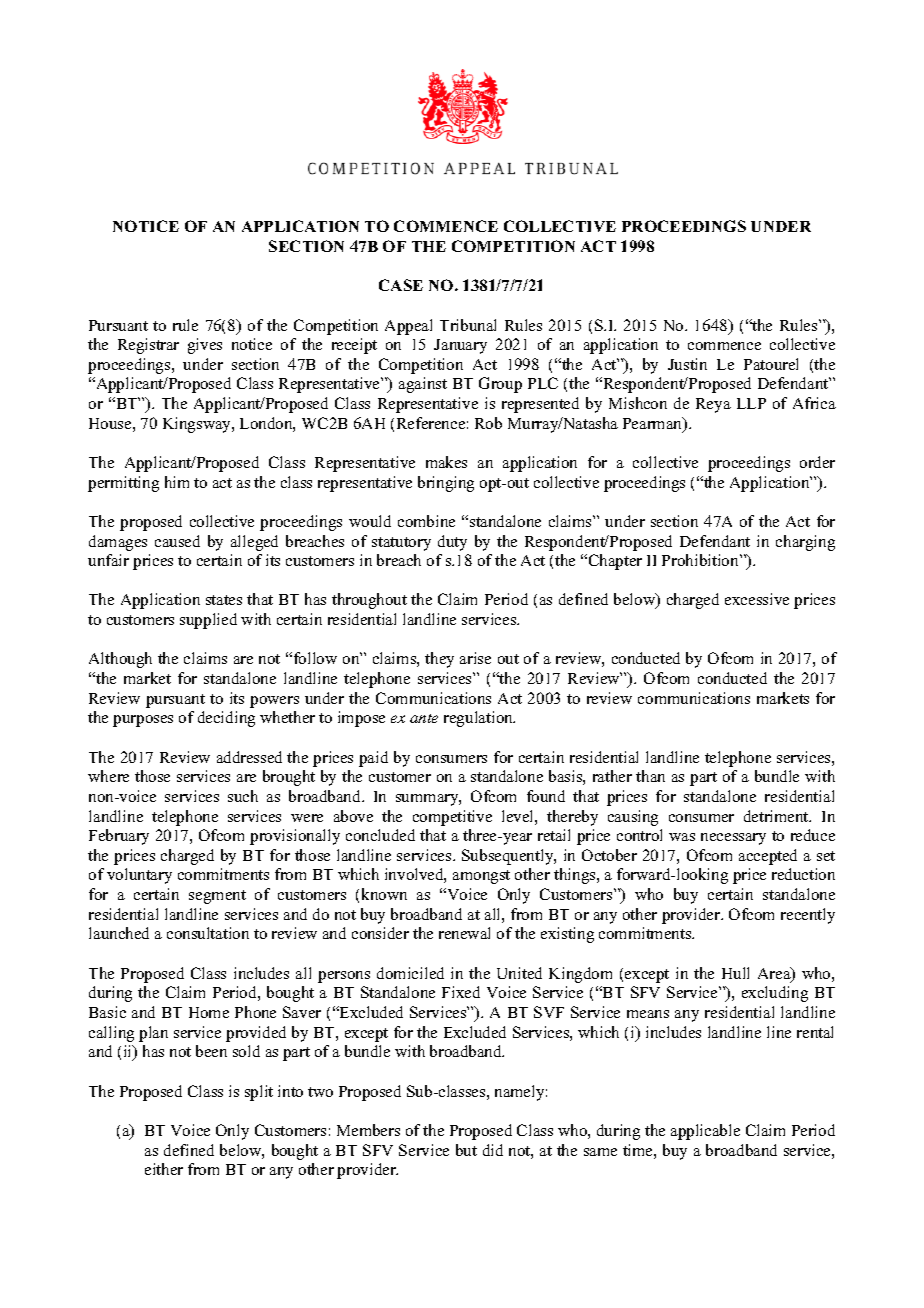  What do you see at coordinates (164, 1169) in the image?
I see `either` at bounding box center [164, 1169].
